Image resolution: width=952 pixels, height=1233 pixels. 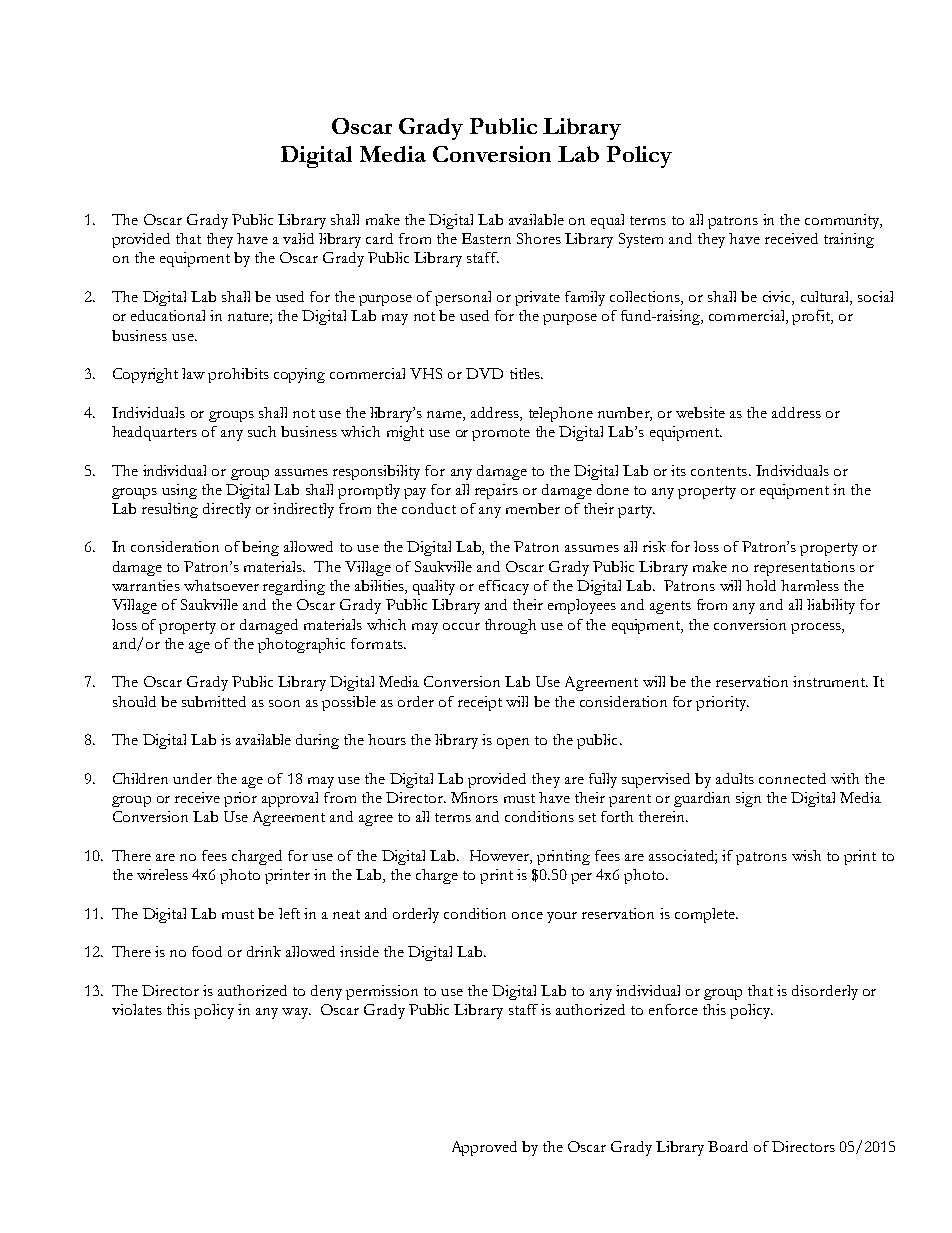 What do you see at coordinates (486, 238) in the image?
I see `Eastern` at bounding box center [486, 238].
